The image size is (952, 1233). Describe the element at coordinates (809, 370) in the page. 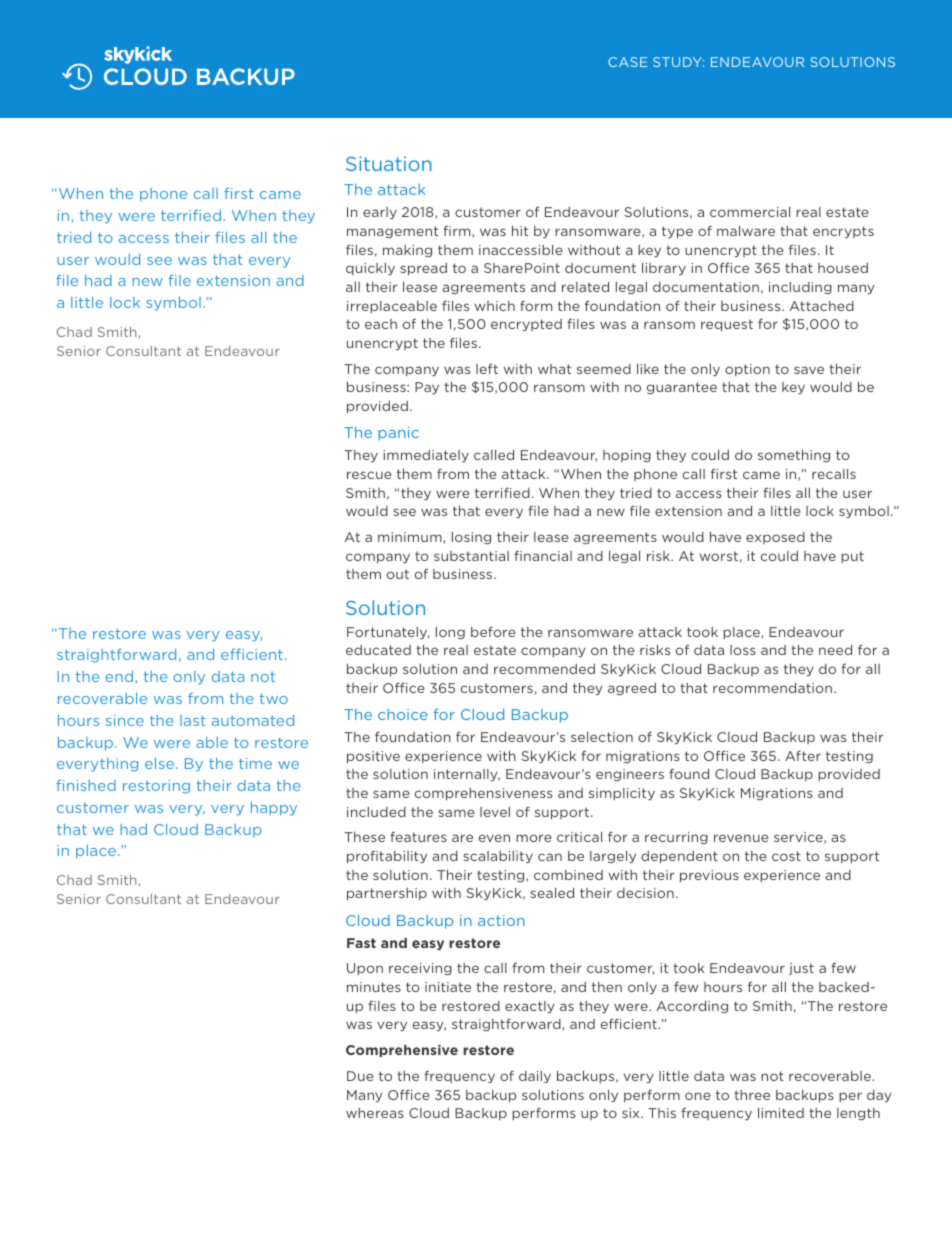

I see `save` at that location.
